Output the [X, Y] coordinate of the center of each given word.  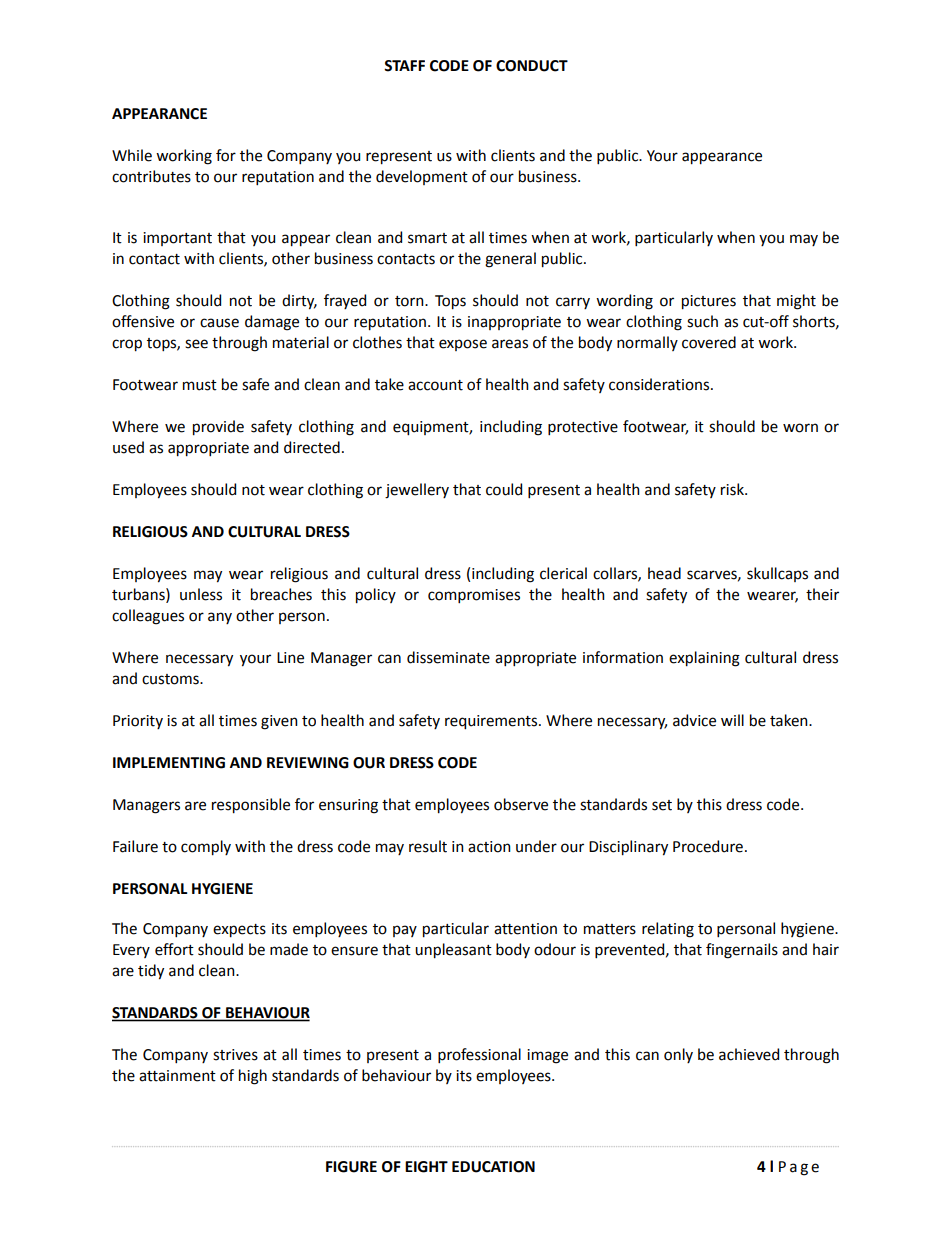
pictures [709, 302]
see [196, 344]
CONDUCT [532, 66]
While [132, 155]
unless [201, 594]
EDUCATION [493, 1167]
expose [463, 345]
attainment [177, 1076]
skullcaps [777, 574]
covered [709, 342]
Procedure [708, 846]
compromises [474, 596]
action [489, 847]
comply [206, 848]
